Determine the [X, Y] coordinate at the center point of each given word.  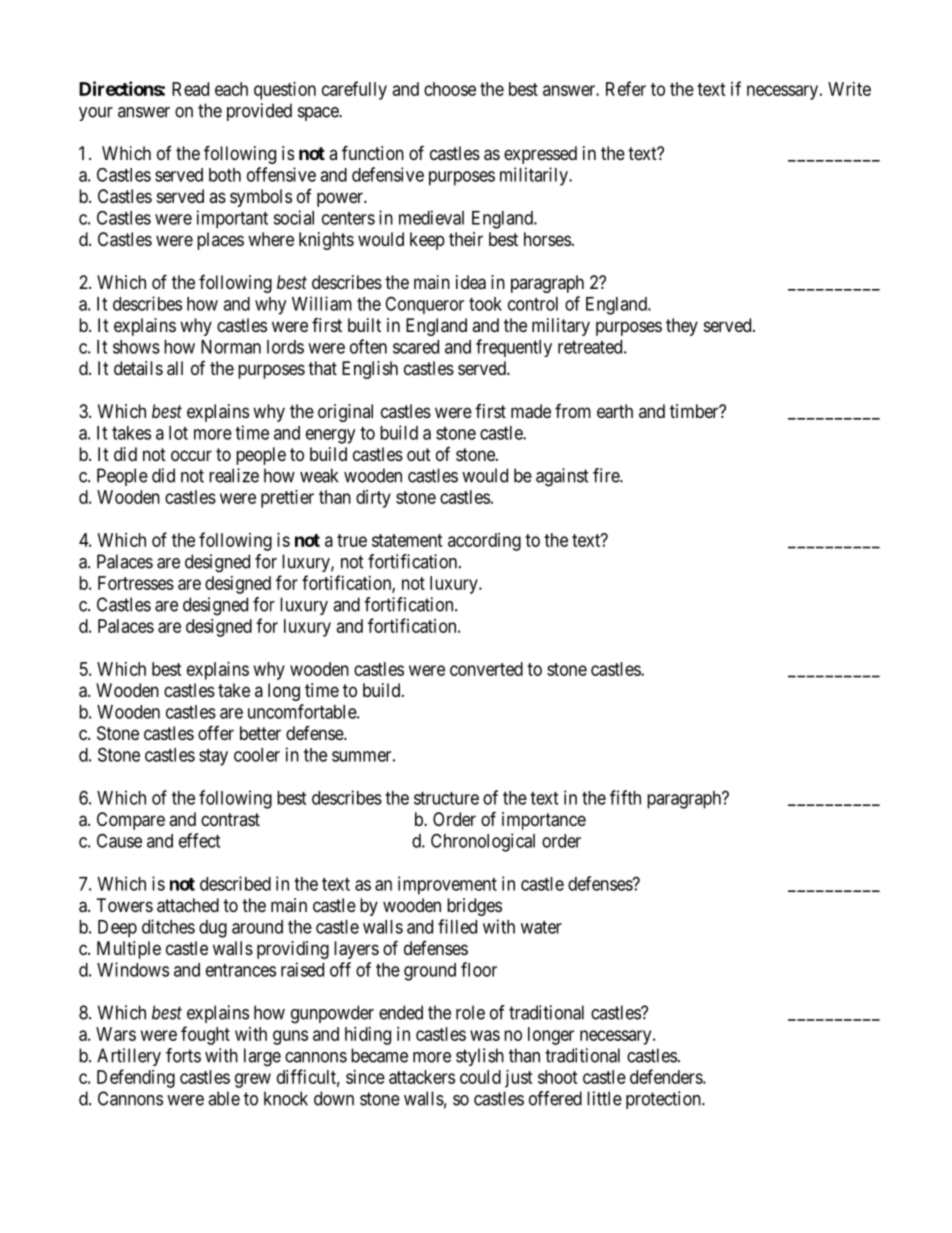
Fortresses [136, 583]
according [484, 542]
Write [849, 89]
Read [190, 89]
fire [607, 475]
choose [450, 89]
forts [183, 1055]
